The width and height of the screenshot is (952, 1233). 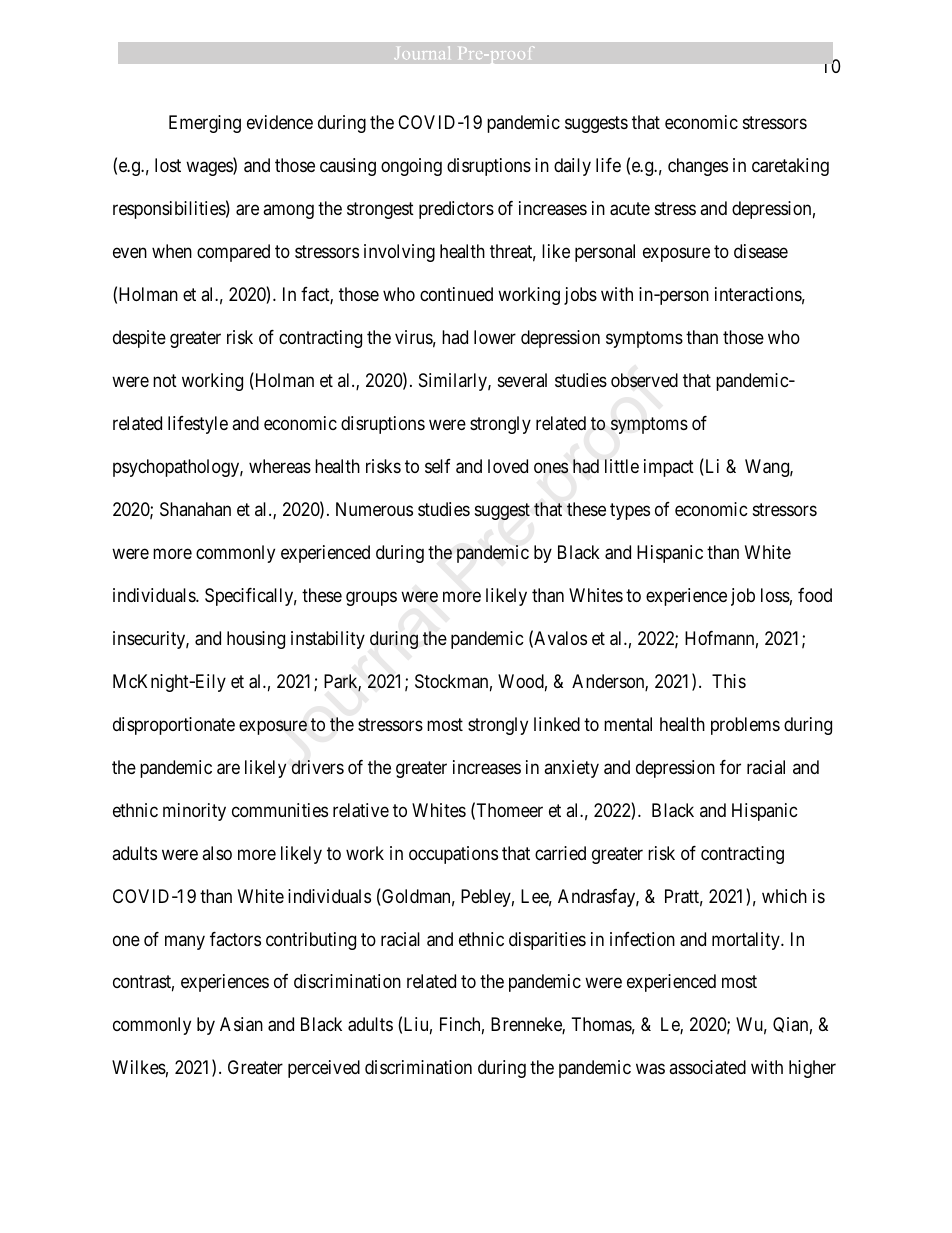 What do you see at coordinates (174, 726) in the screenshot?
I see `disproportionate` at bounding box center [174, 726].
